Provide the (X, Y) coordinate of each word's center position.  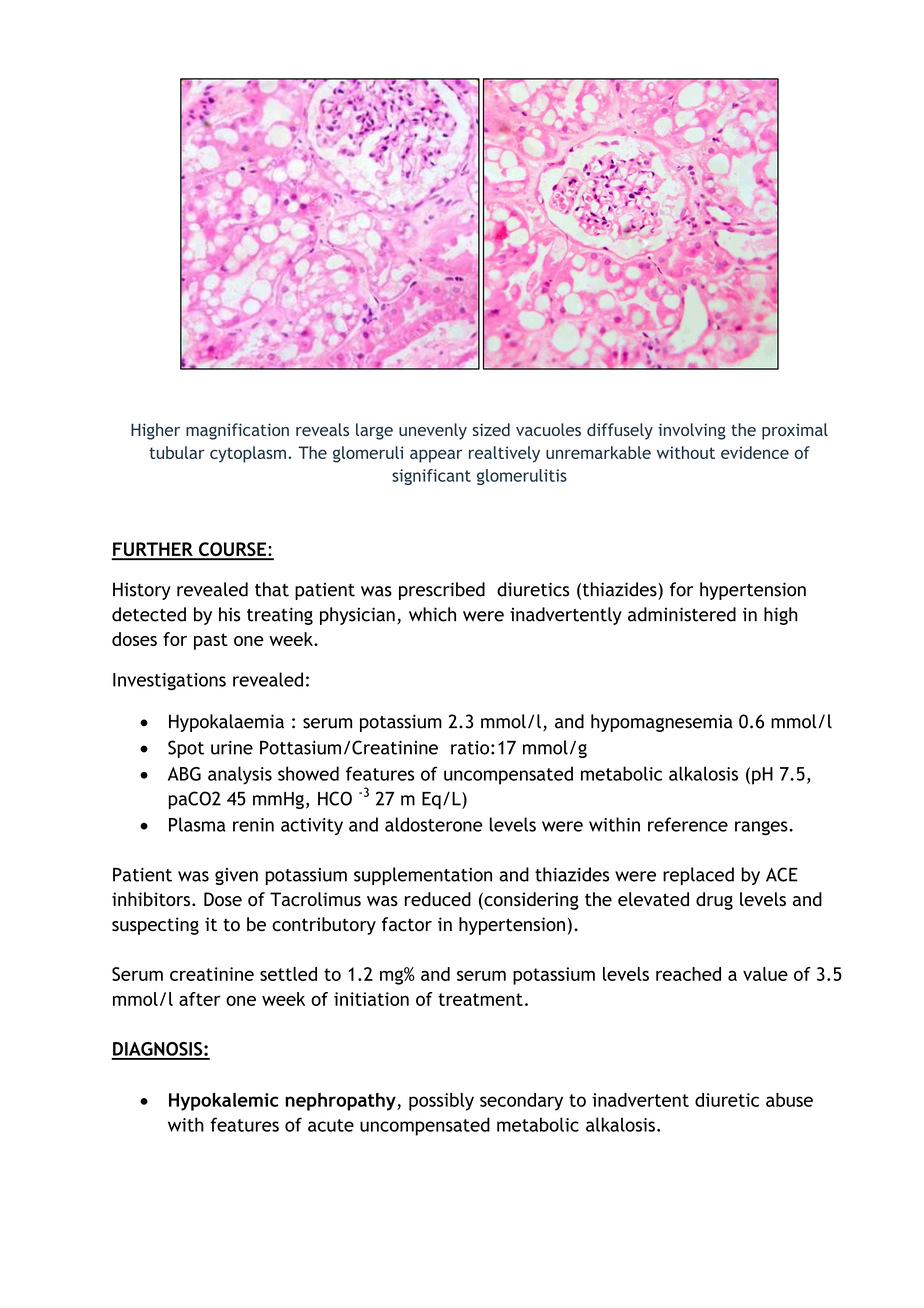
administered (682, 614)
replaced (698, 876)
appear (436, 456)
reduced (438, 899)
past (211, 641)
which (432, 614)
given (236, 876)
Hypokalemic (224, 1102)
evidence (755, 452)
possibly (441, 1102)
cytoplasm (248, 454)
